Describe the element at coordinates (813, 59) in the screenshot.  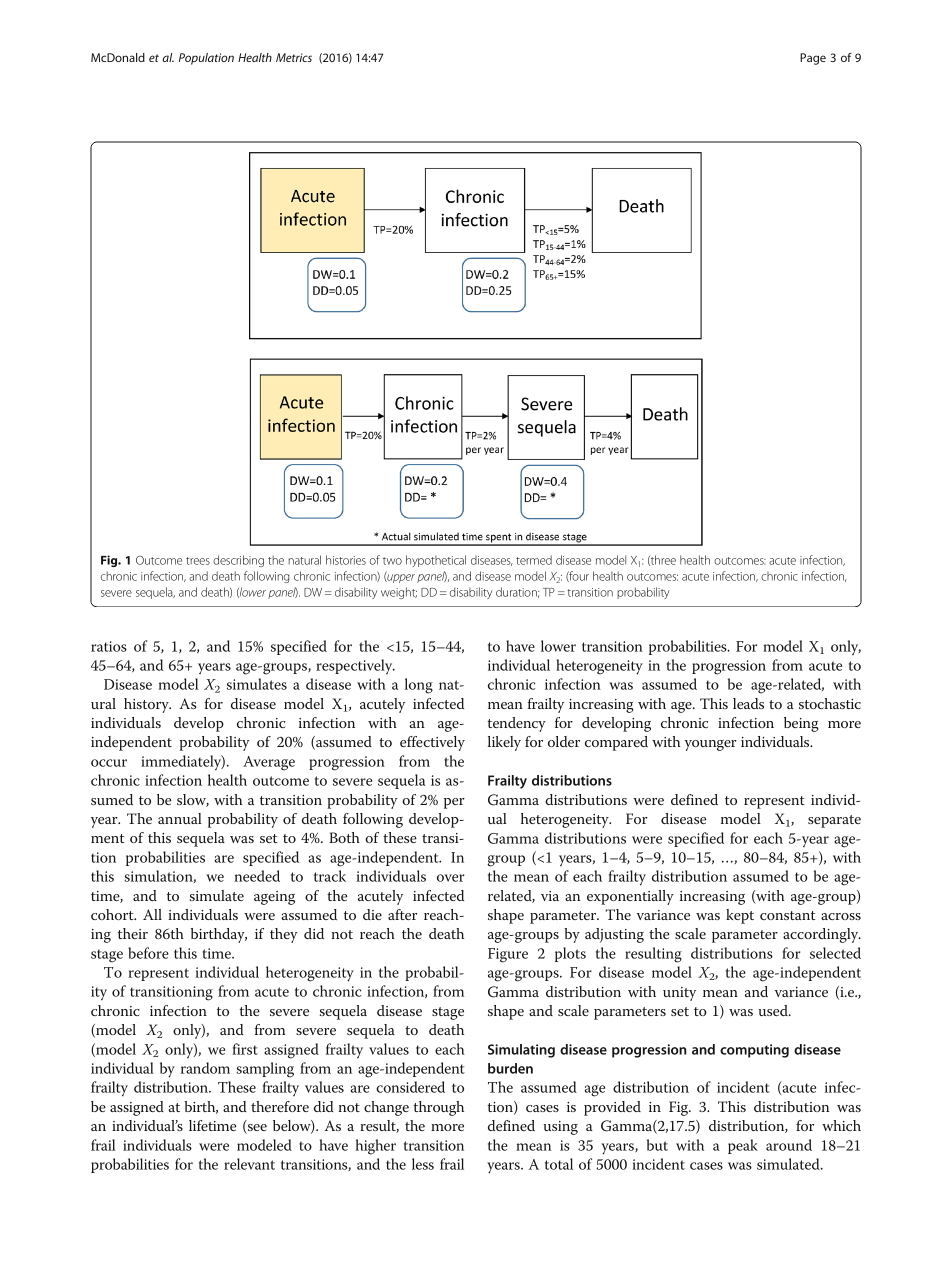
I see `Page` at that location.
